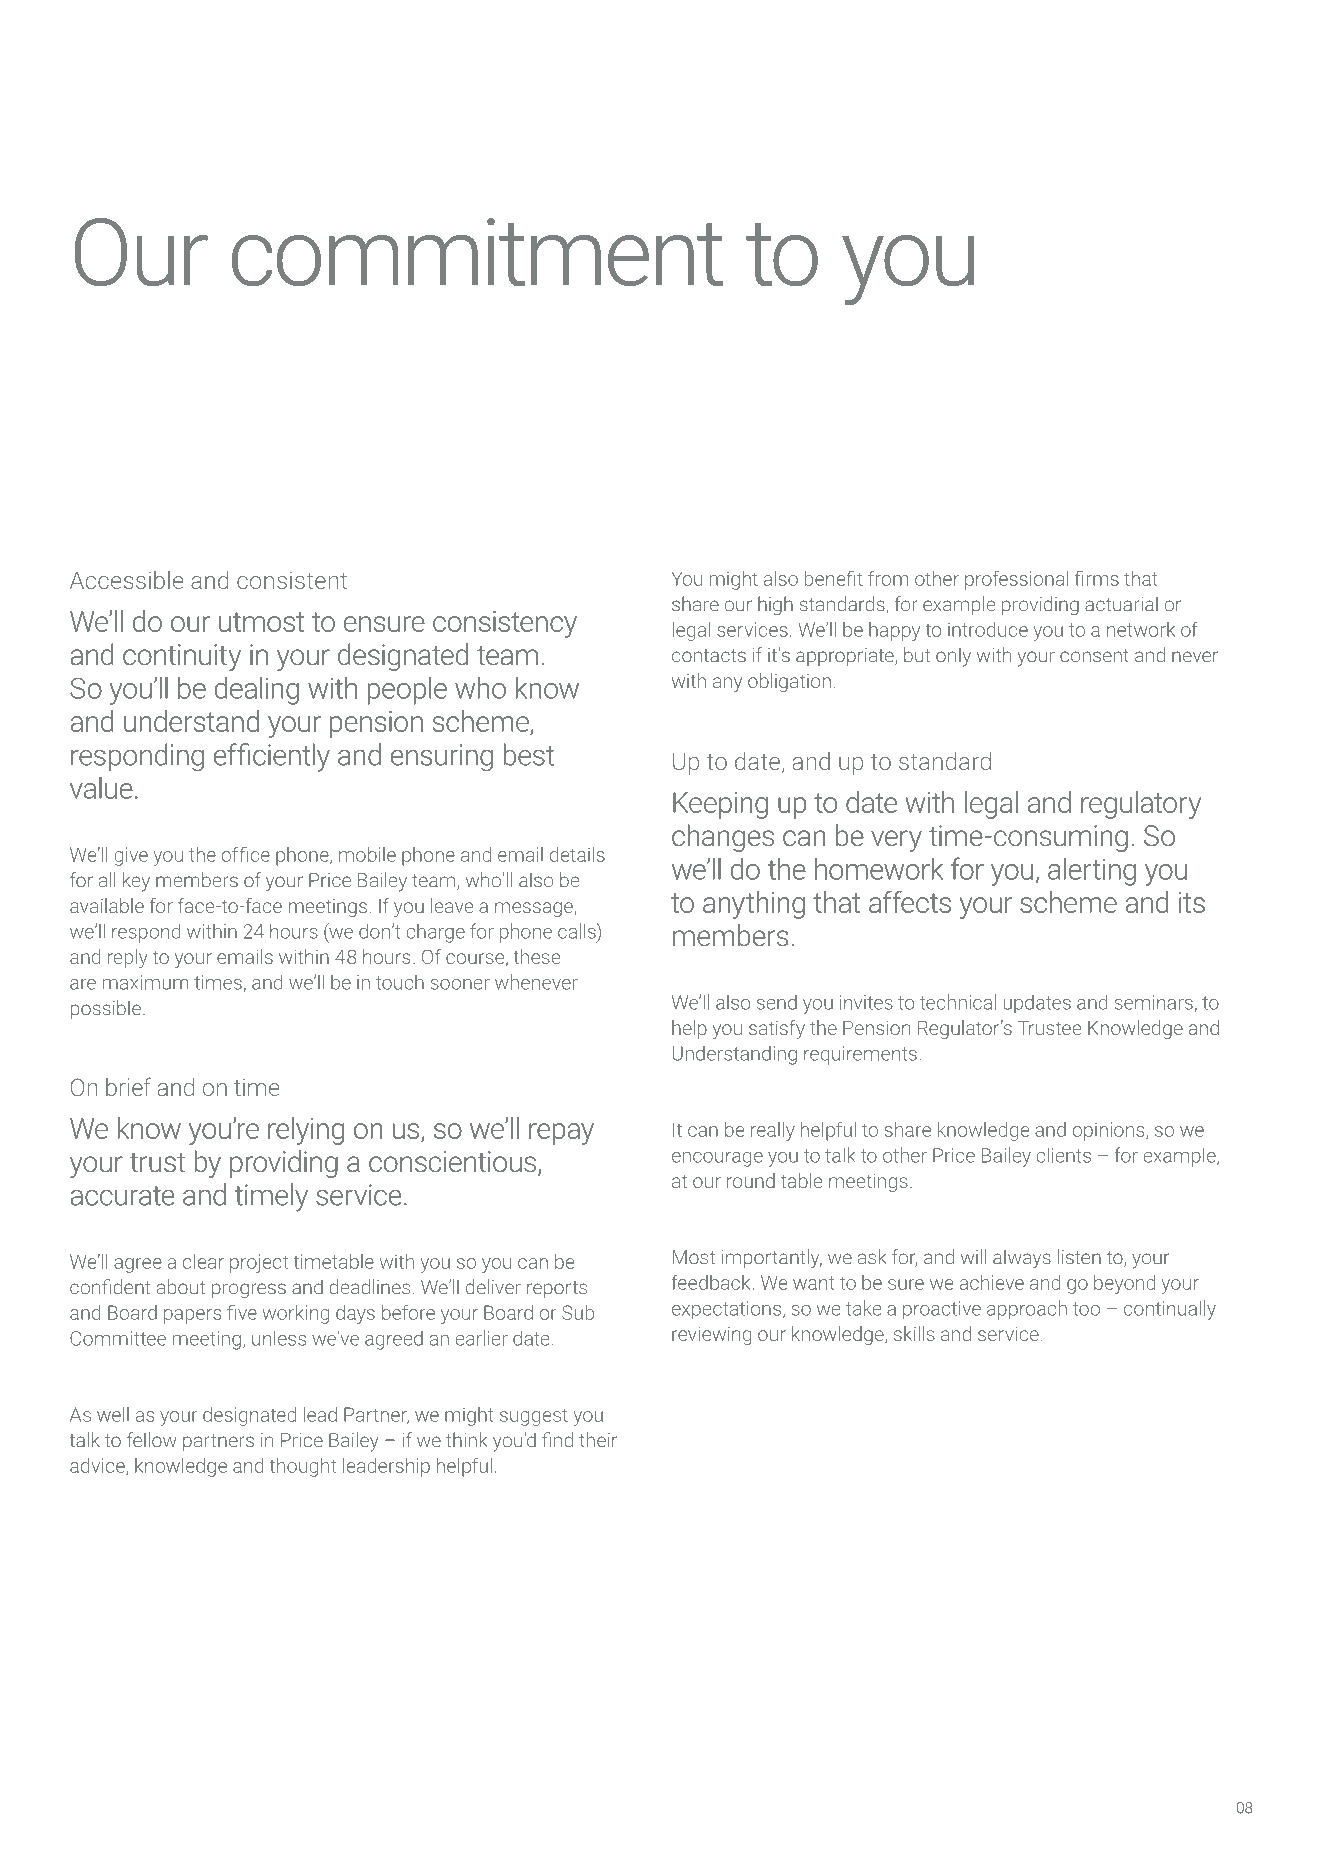 This document has height=1871, width=1323. What do you see at coordinates (1094, 656) in the document?
I see `consent` at bounding box center [1094, 656].
